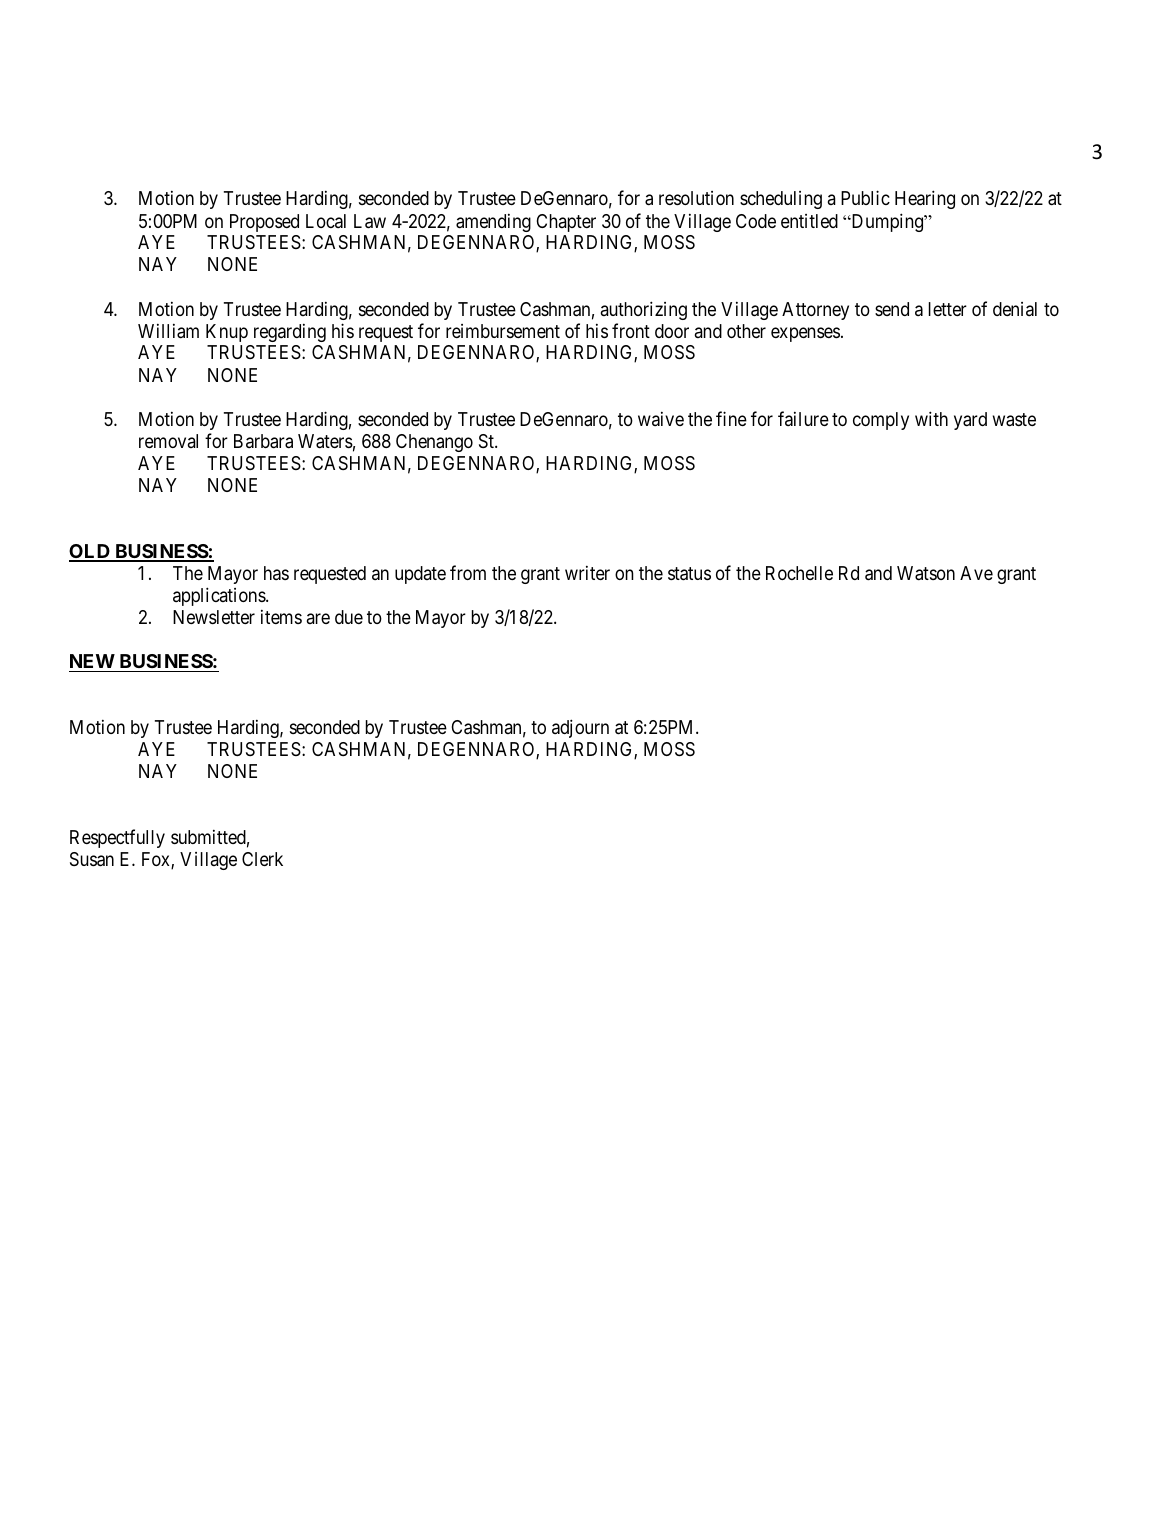 This image has height=1517, width=1172. What do you see at coordinates (117, 838) in the image?
I see `Respectfully` at bounding box center [117, 838].
